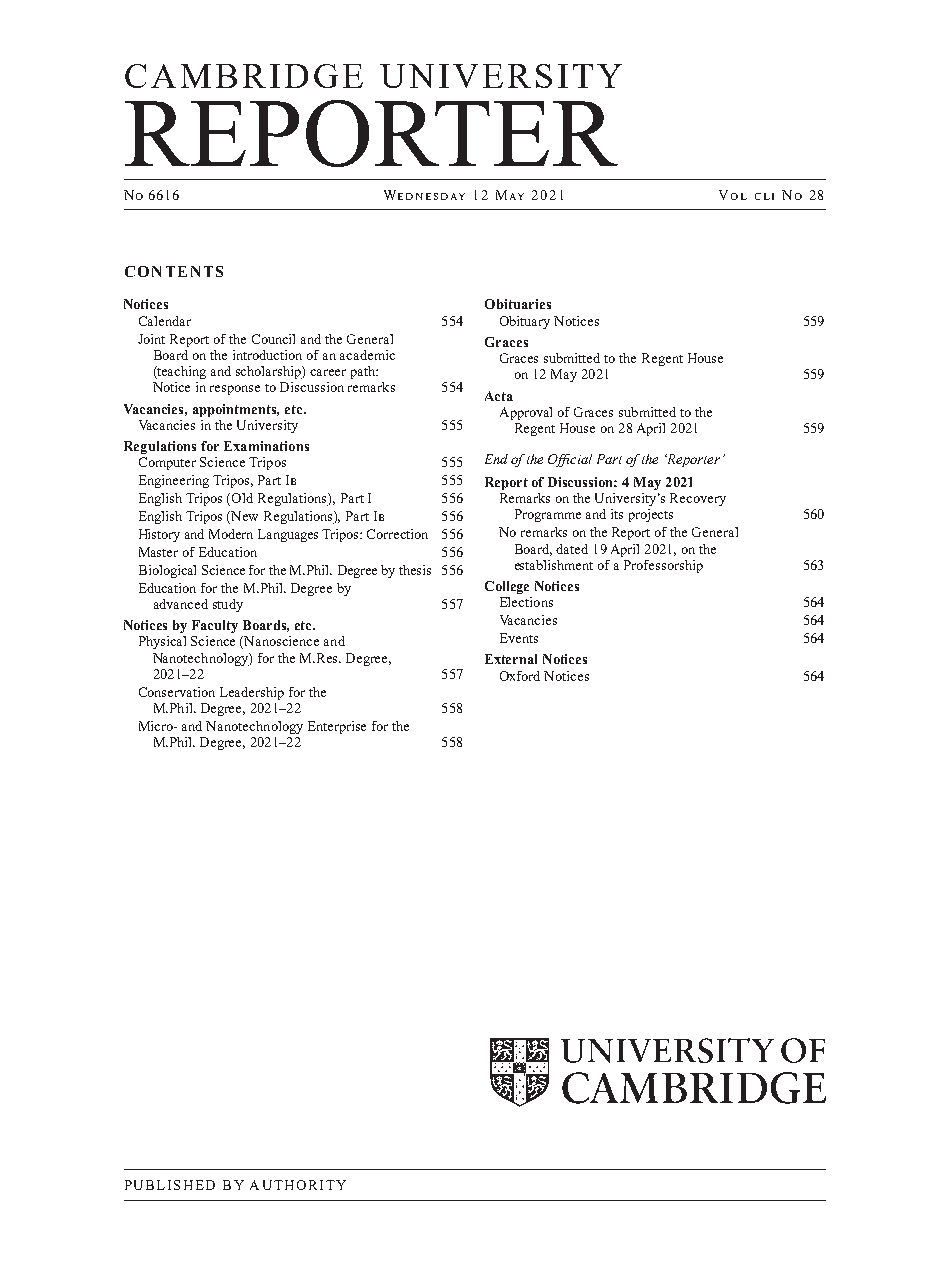 The width and height of the page is (950, 1288). Describe the element at coordinates (511, 659) in the page. I see `External` at that location.
